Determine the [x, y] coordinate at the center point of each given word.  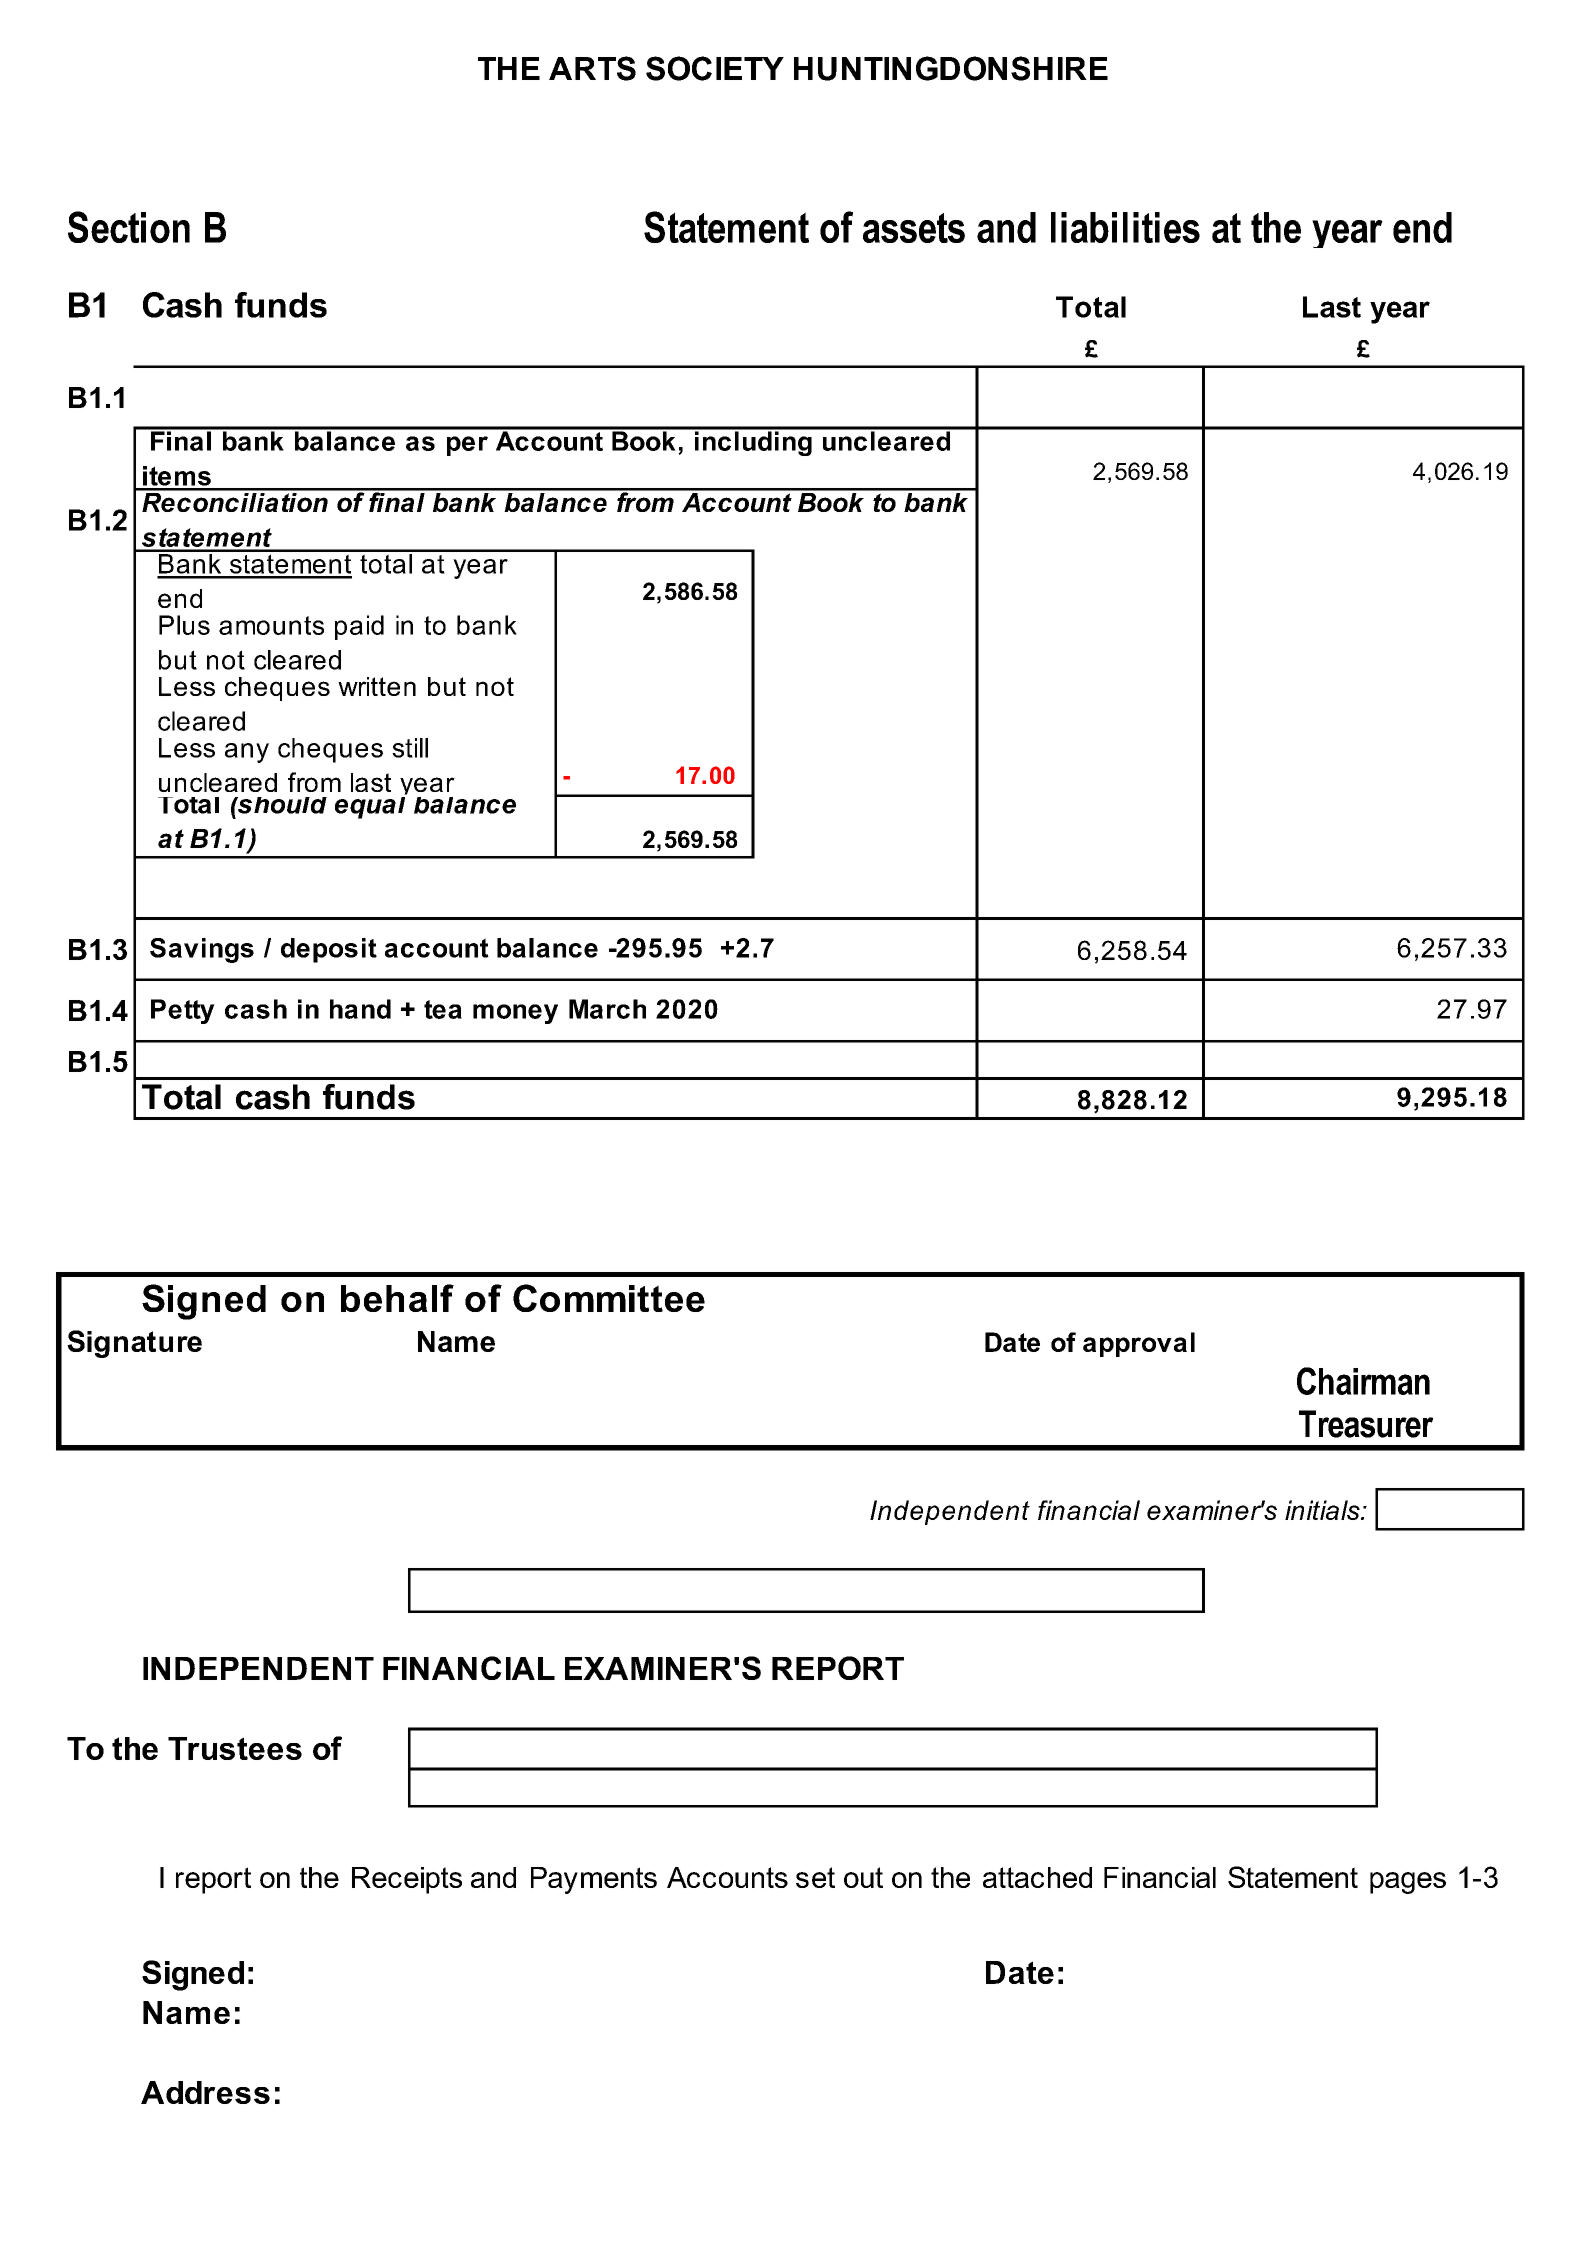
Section [129, 227]
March [607, 1009]
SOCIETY [715, 68]
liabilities [1125, 227]
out [863, 1877]
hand [360, 1009]
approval [1139, 1344]
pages [1408, 1883]
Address [205, 2092]
